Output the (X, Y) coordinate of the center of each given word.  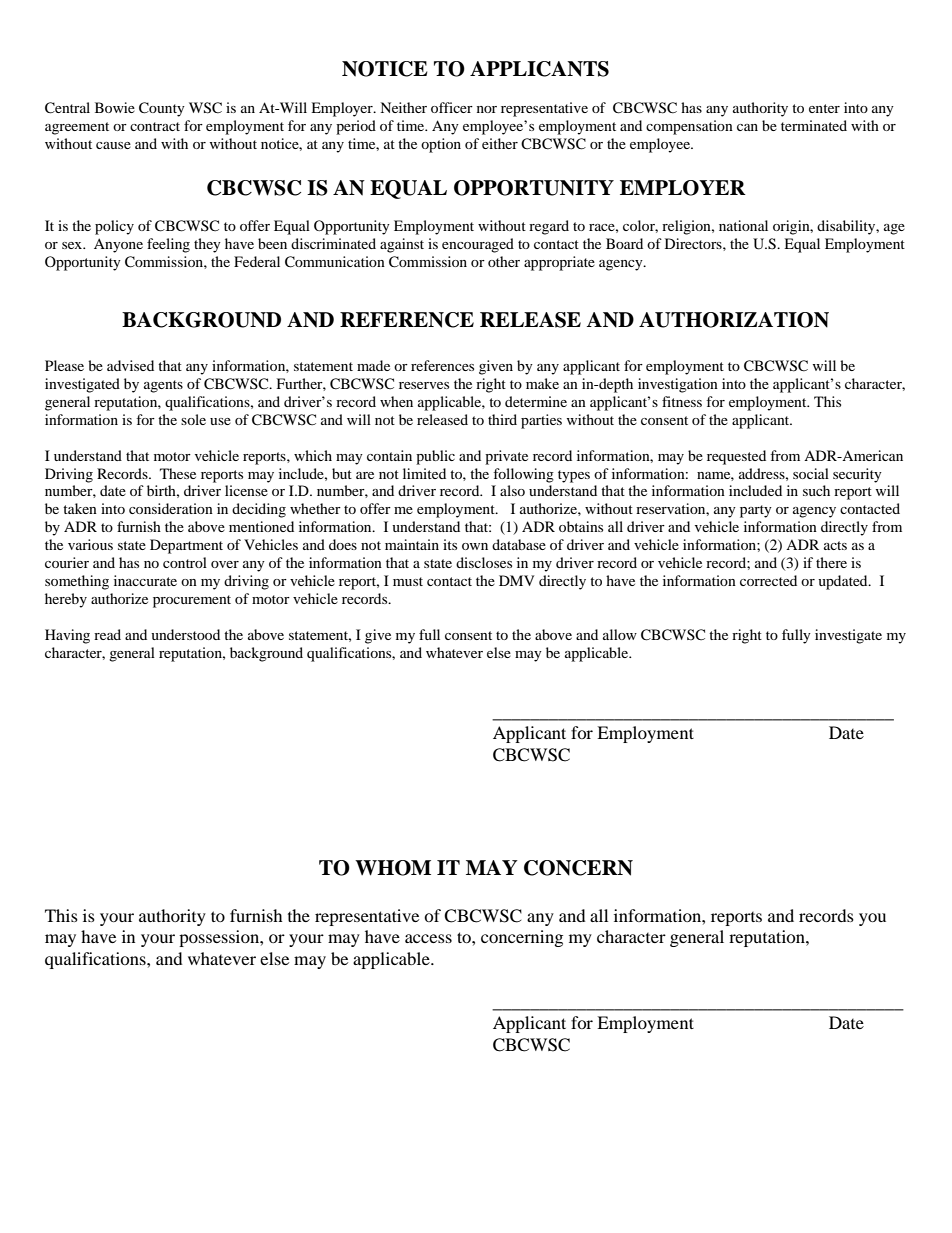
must (408, 581)
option (441, 145)
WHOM (393, 868)
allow (620, 634)
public (435, 457)
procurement (192, 601)
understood (185, 634)
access (428, 938)
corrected (768, 580)
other (504, 261)
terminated (814, 125)
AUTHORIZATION (734, 320)
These (178, 473)
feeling (168, 245)
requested (736, 457)
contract (155, 126)
